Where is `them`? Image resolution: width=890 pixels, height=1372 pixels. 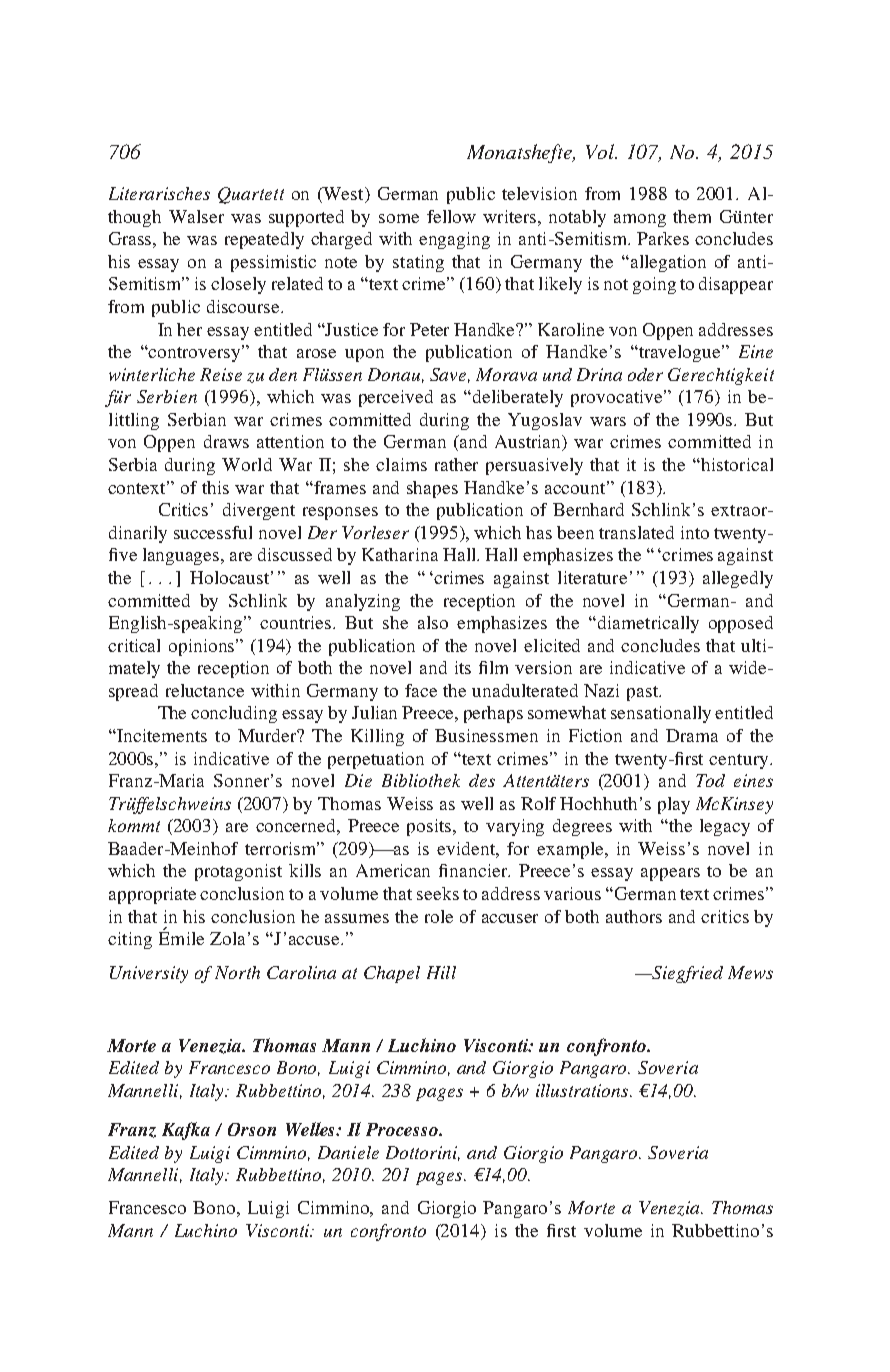
them is located at coordinates (692, 216).
